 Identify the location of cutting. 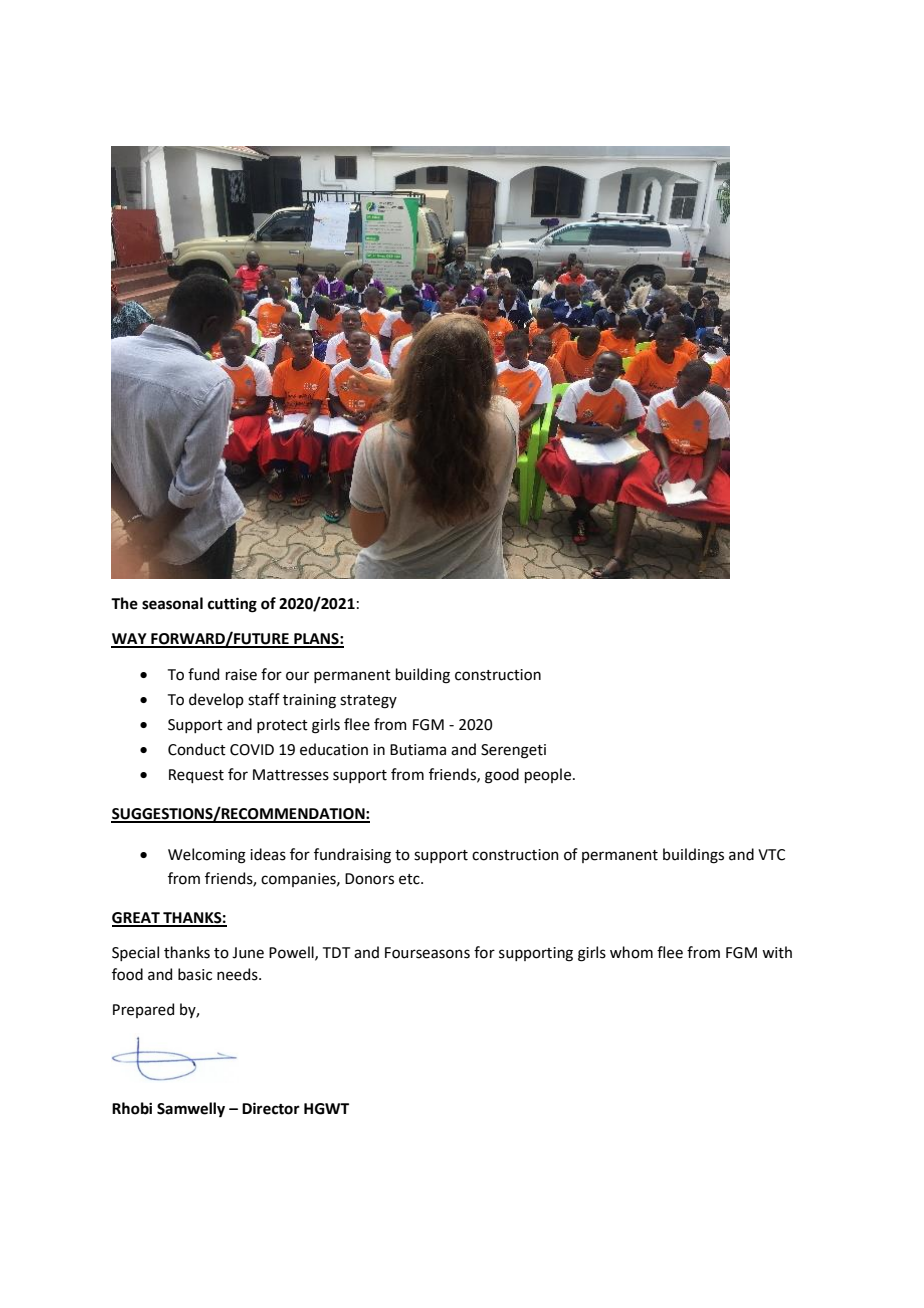
(232, 605).
